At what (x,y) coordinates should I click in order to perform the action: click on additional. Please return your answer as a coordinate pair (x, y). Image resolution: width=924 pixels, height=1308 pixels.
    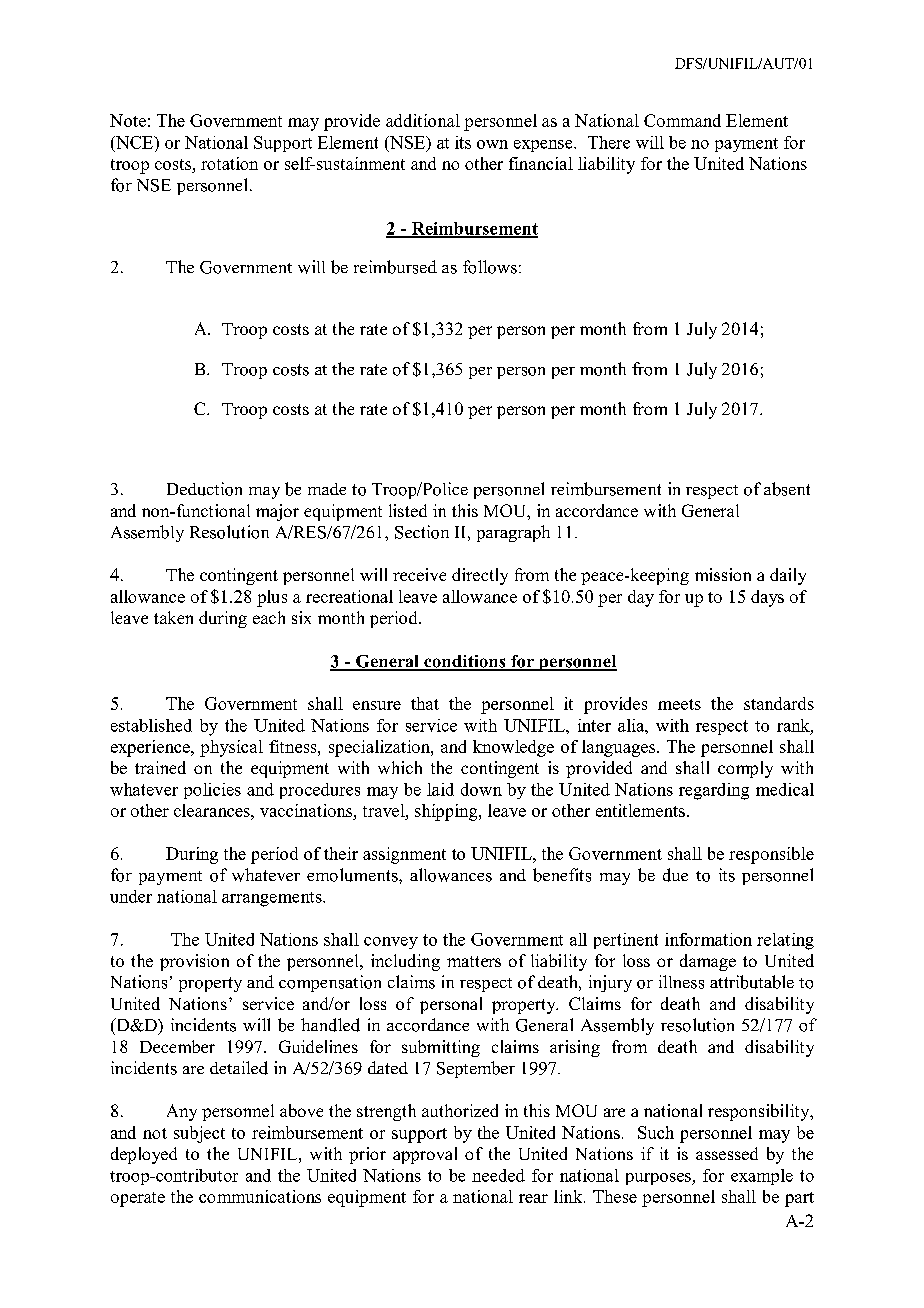
    Looking at the image, I should click on (423, 120).
